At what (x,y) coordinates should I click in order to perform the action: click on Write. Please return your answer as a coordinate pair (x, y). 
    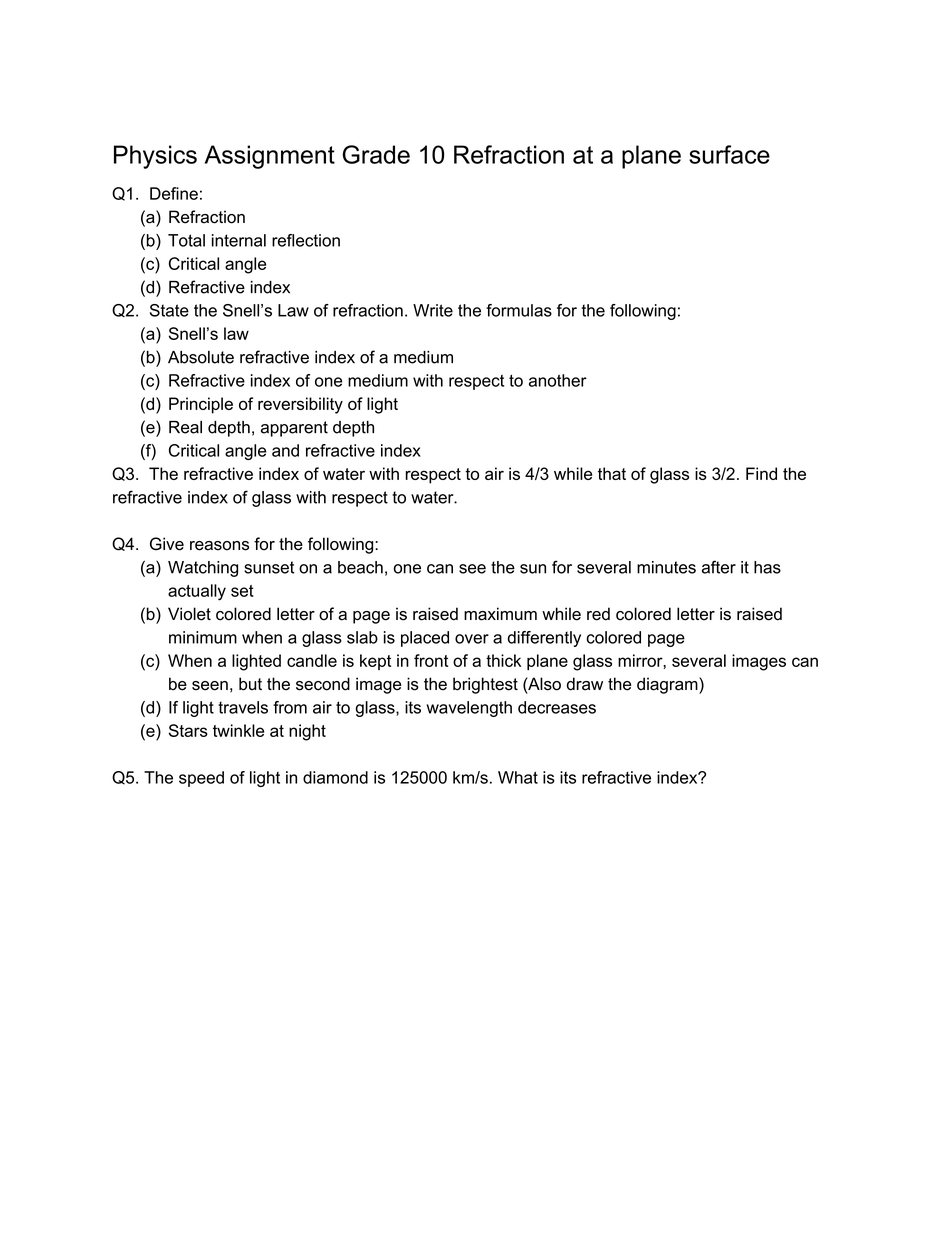
    Looking at the image, I should click on (433, 310).
